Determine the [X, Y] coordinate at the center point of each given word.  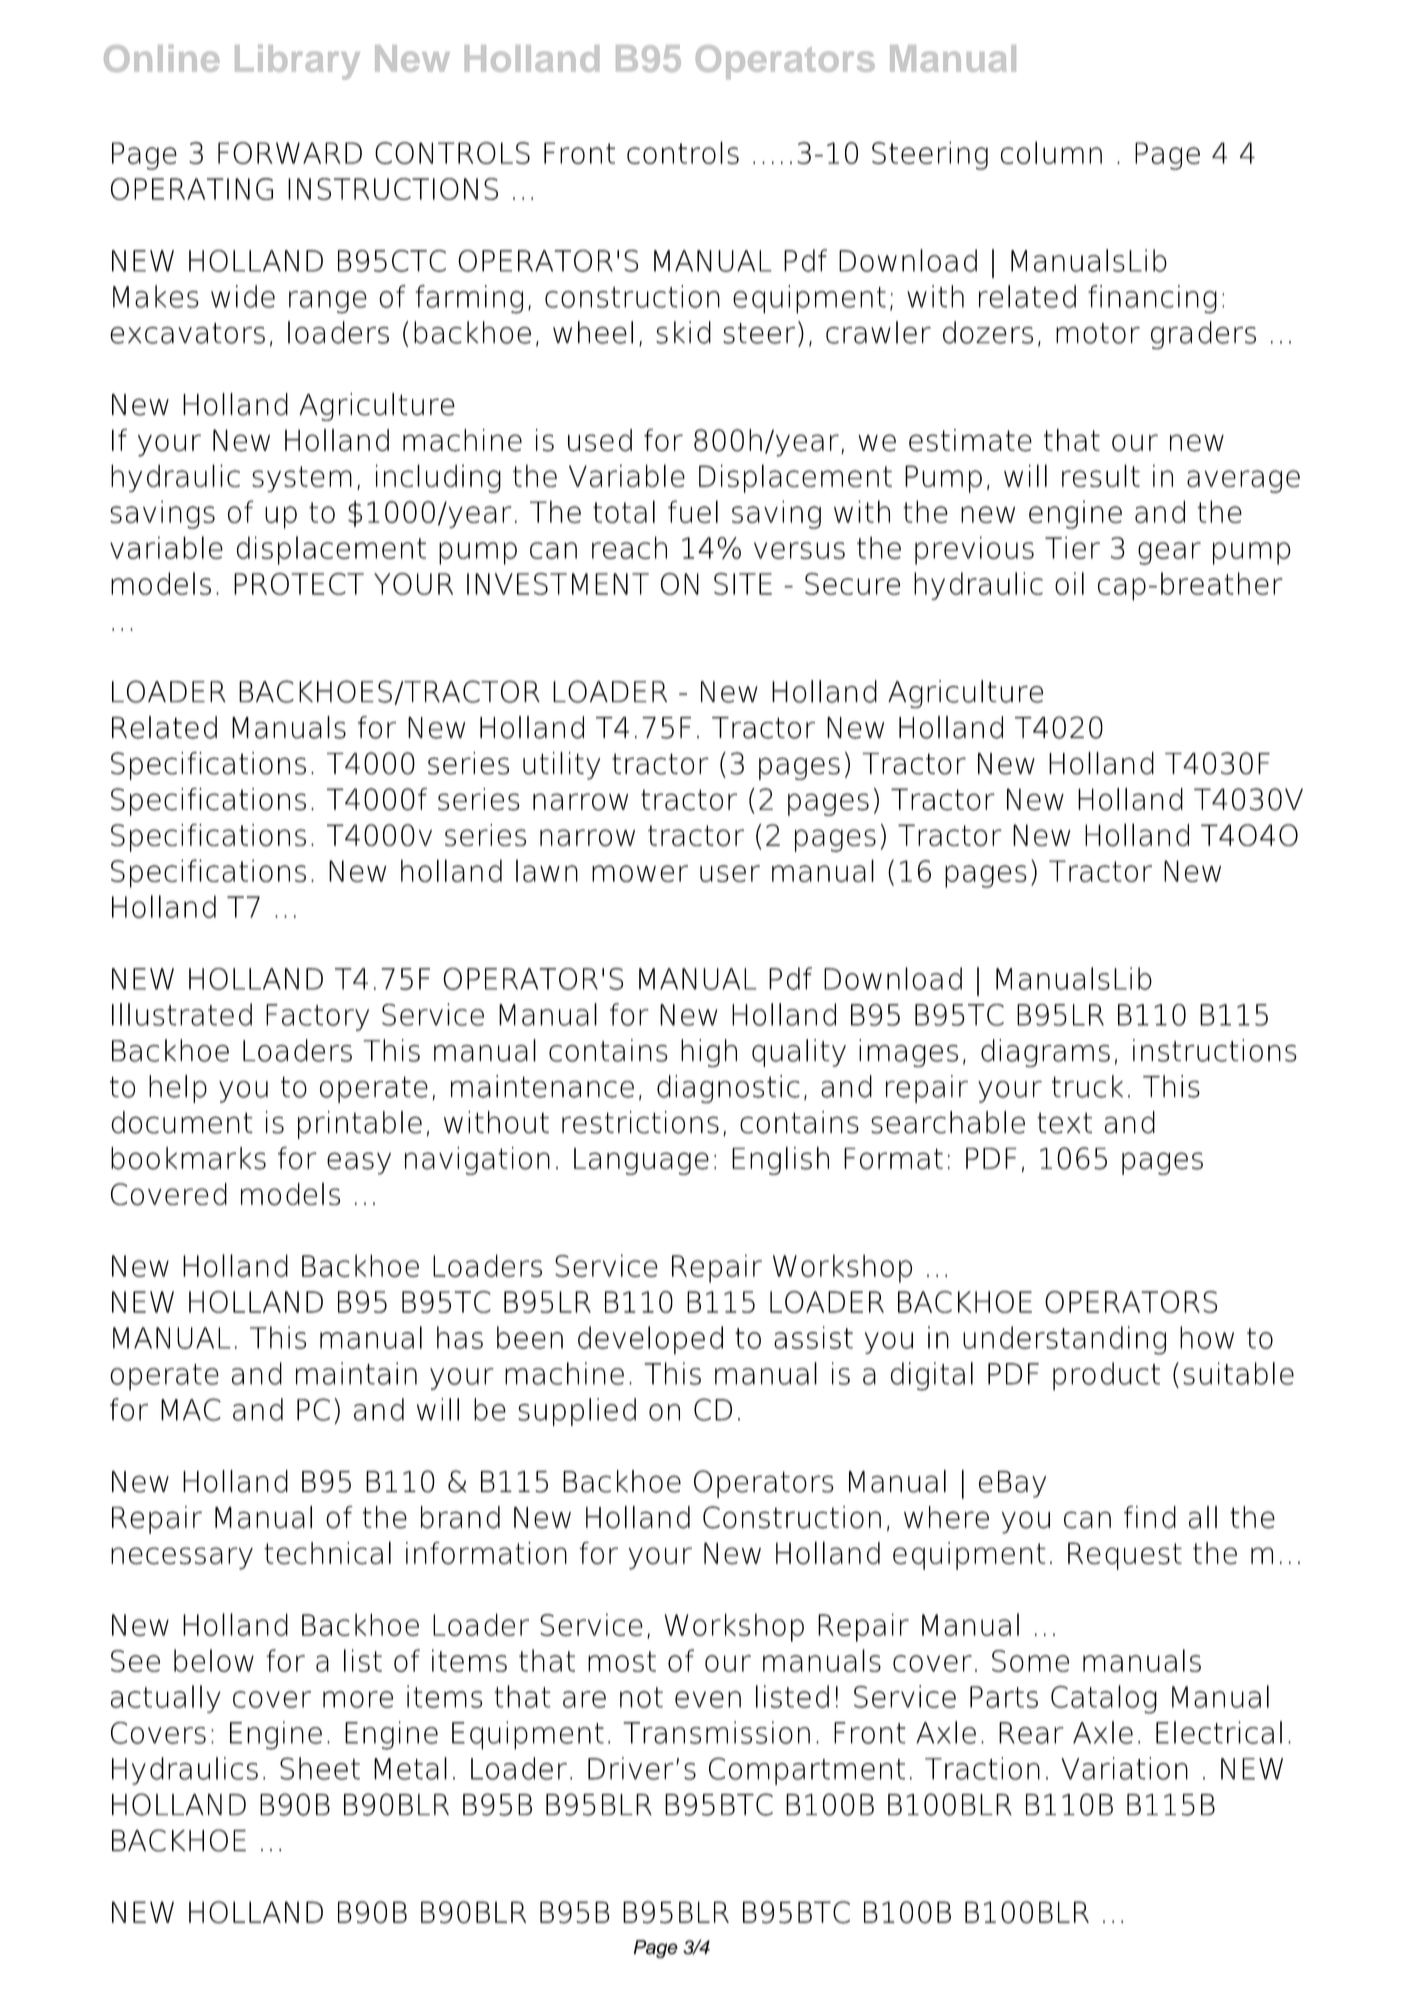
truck [1087, 1086]
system [302, 479]
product [1106, 1376]
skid [683, 332]
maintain [356, 1373]
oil [1069, 583]
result [1101, 475]
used [600, 440]
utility [561, 766]
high [709, 1053]
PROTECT [299, 584]
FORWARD [290, 153]
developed [650, 1340]
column [1051, 152]
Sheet [320, 1768]
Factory [317, 1017]
